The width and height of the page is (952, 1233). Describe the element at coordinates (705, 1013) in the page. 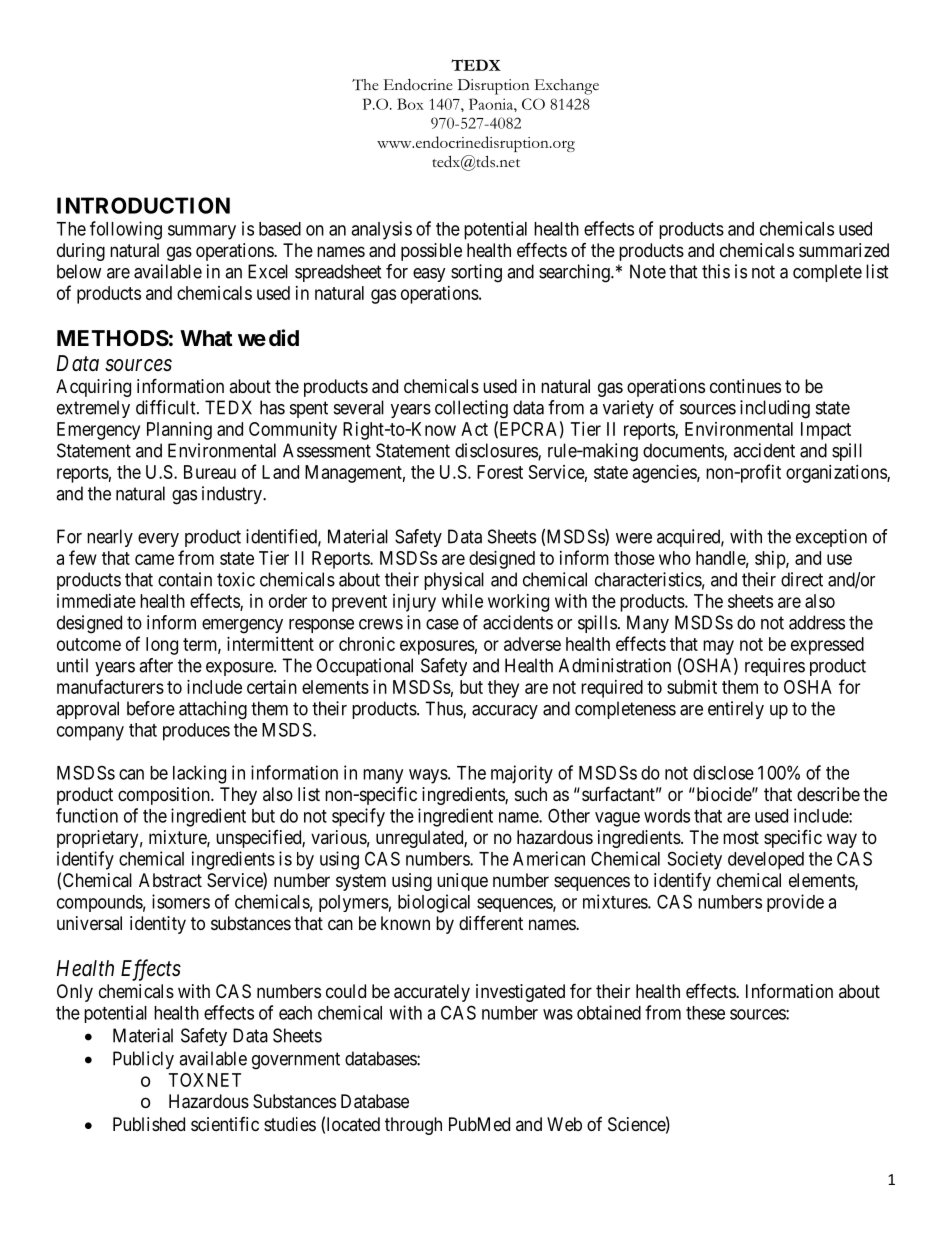

I see `these` at that location.
